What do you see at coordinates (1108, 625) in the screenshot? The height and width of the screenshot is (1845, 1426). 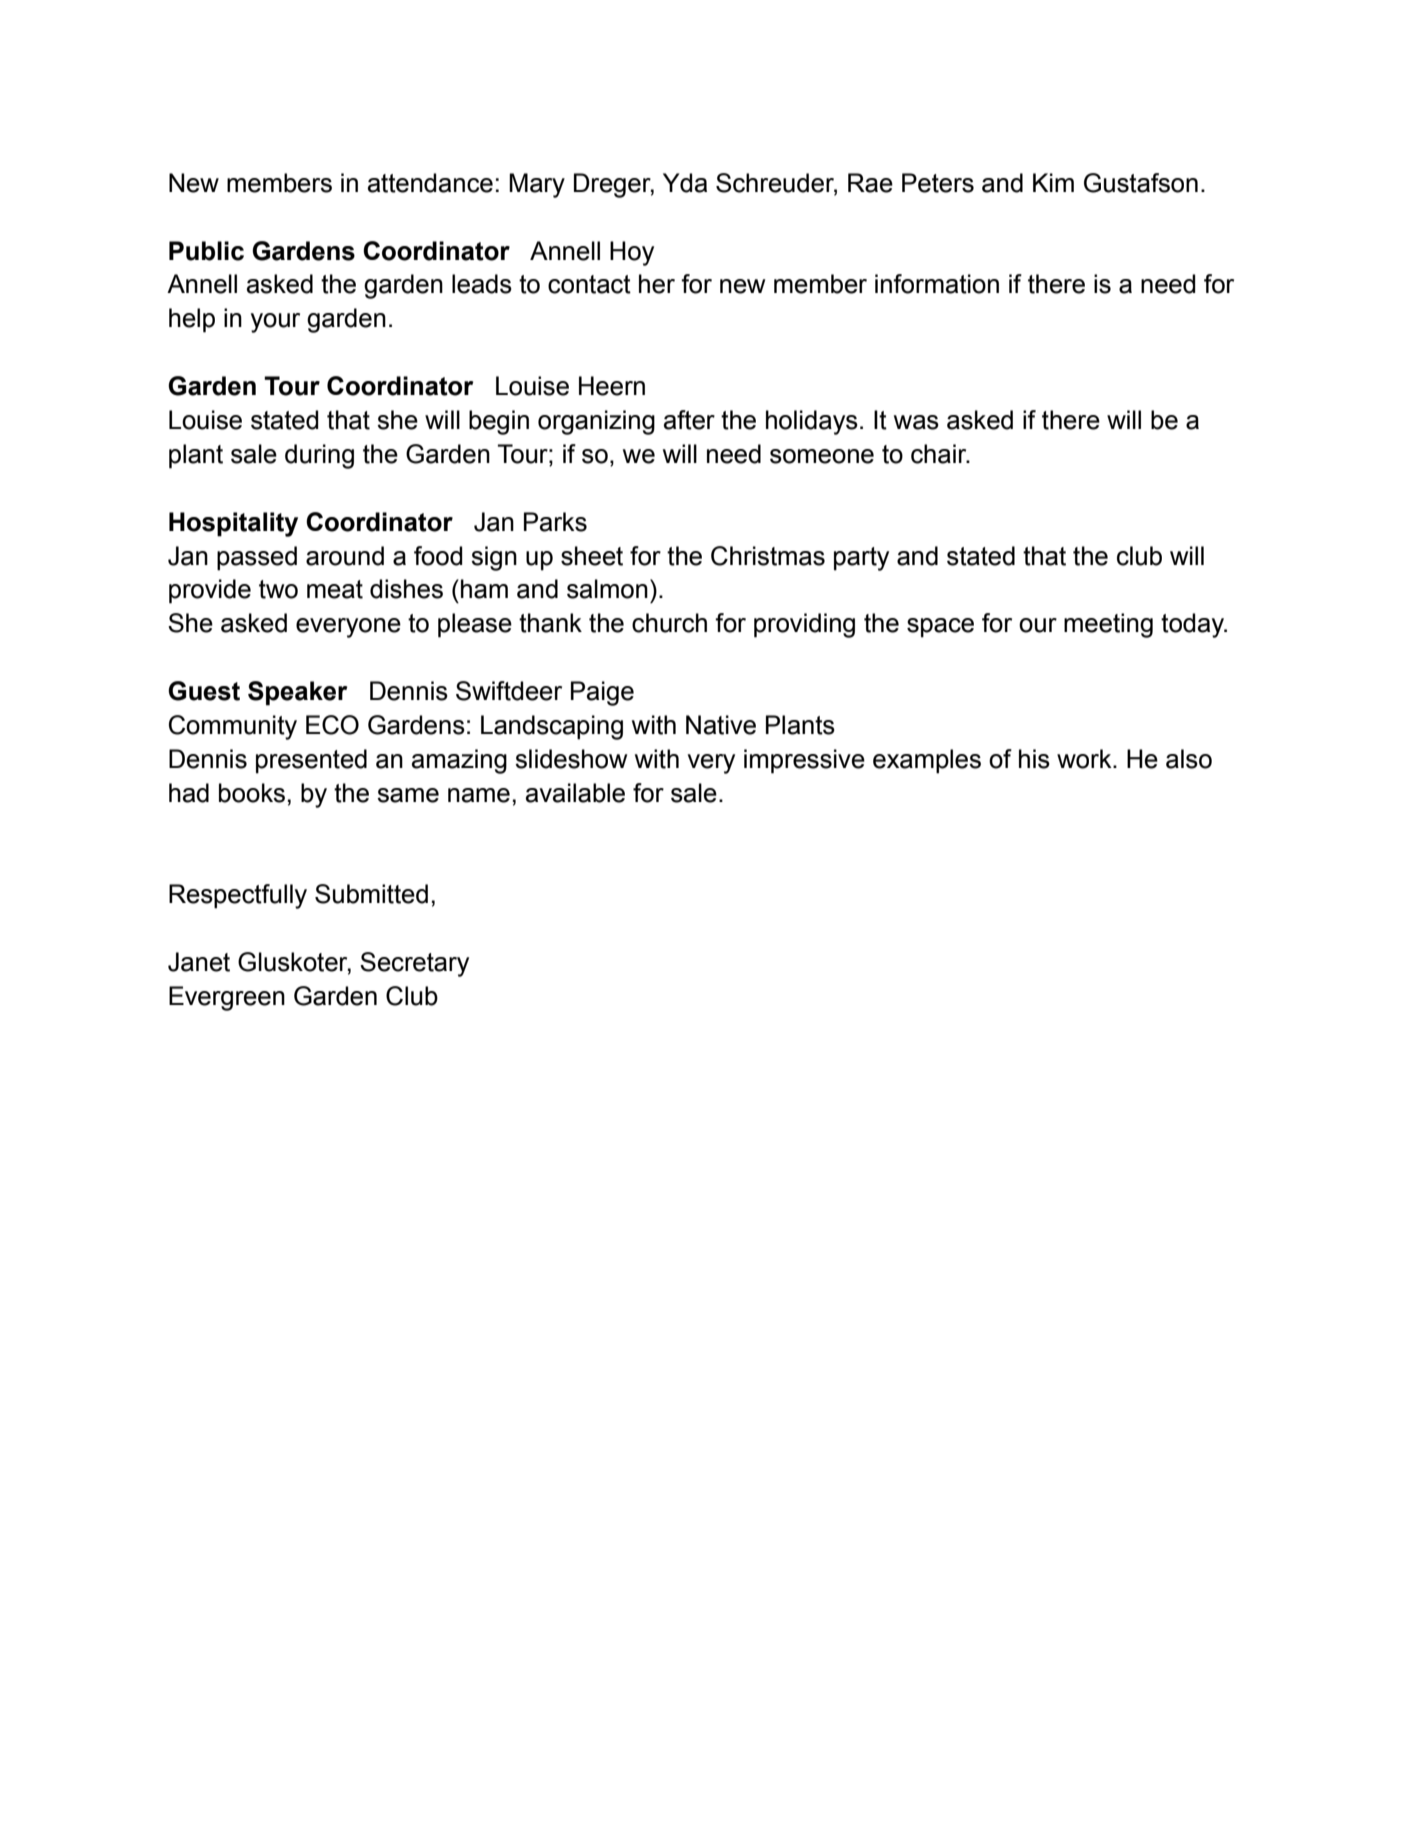 I see `meeting` at bounding box center [1108, 625].
